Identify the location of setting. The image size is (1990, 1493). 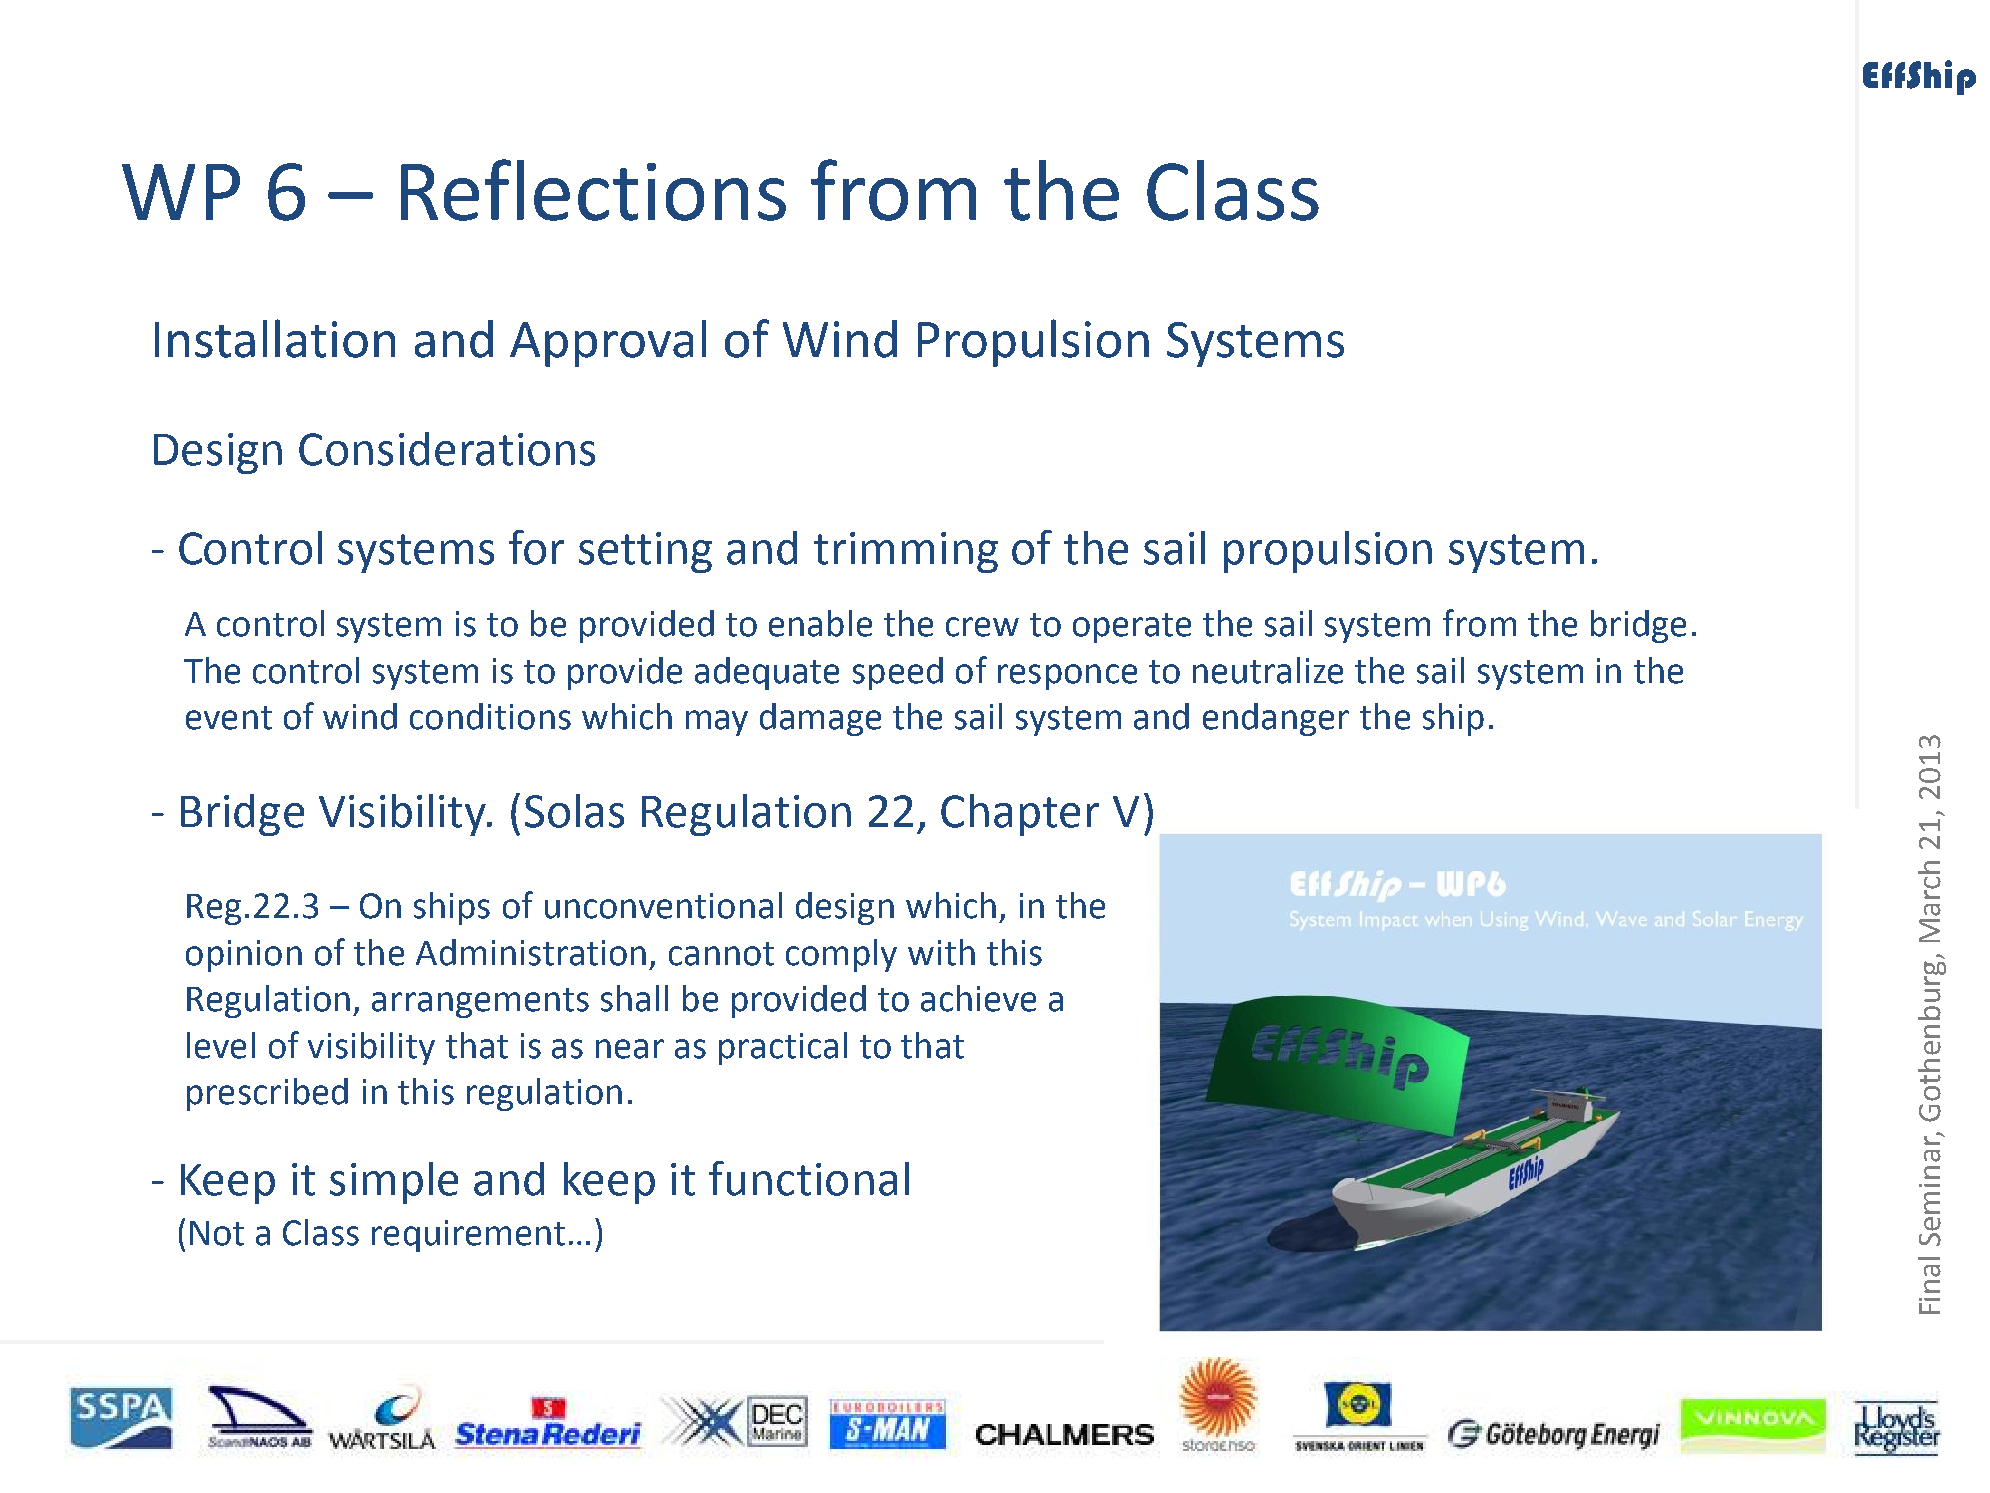
(645, 552).
